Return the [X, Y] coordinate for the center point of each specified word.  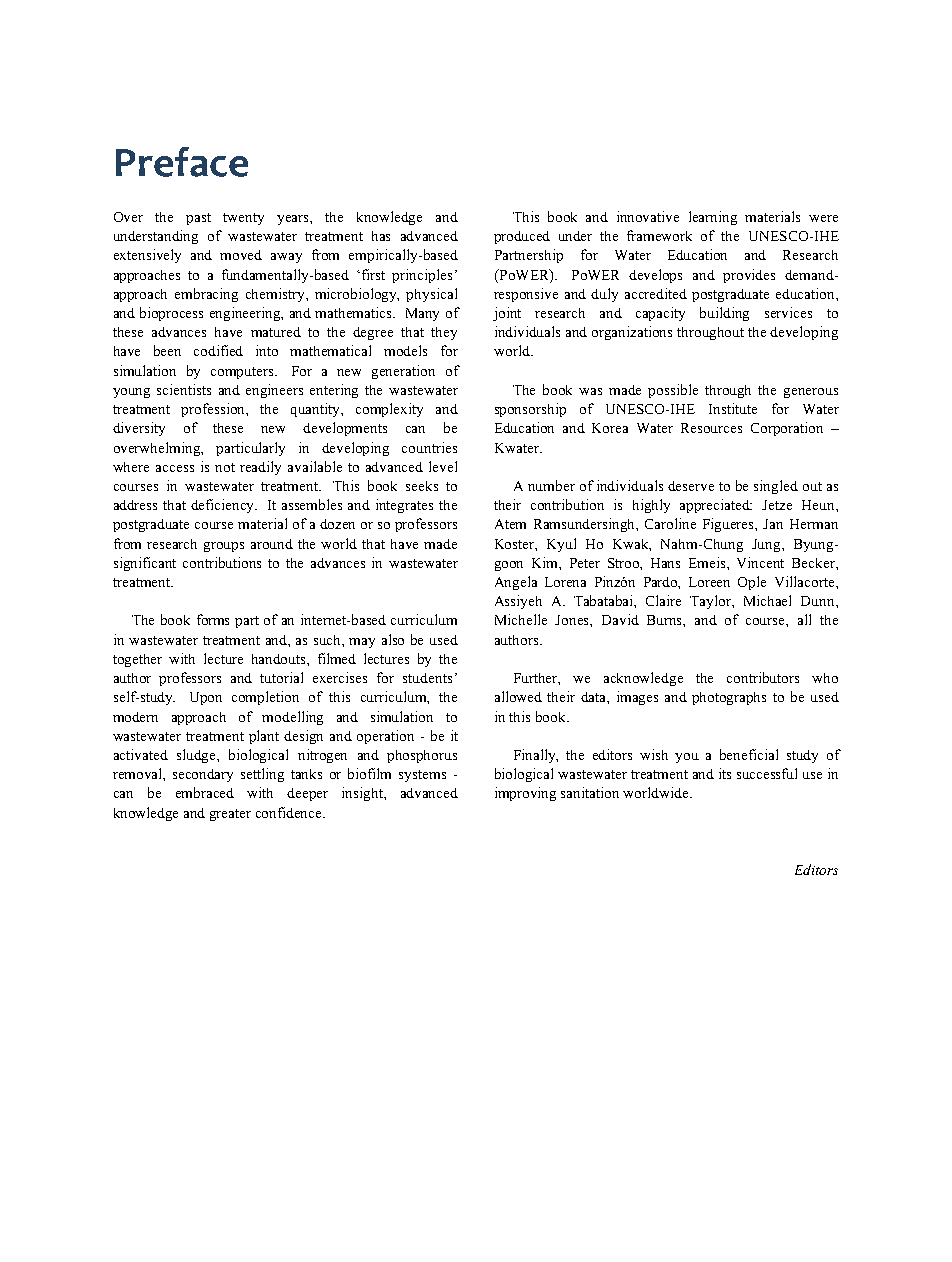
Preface [182, 162]
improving [525, 794]
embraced [205, 792]
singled [776, 487]
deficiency [224, 506]
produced [522, 237]
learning [713, 218]
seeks [422, 486]
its [725, 773]
